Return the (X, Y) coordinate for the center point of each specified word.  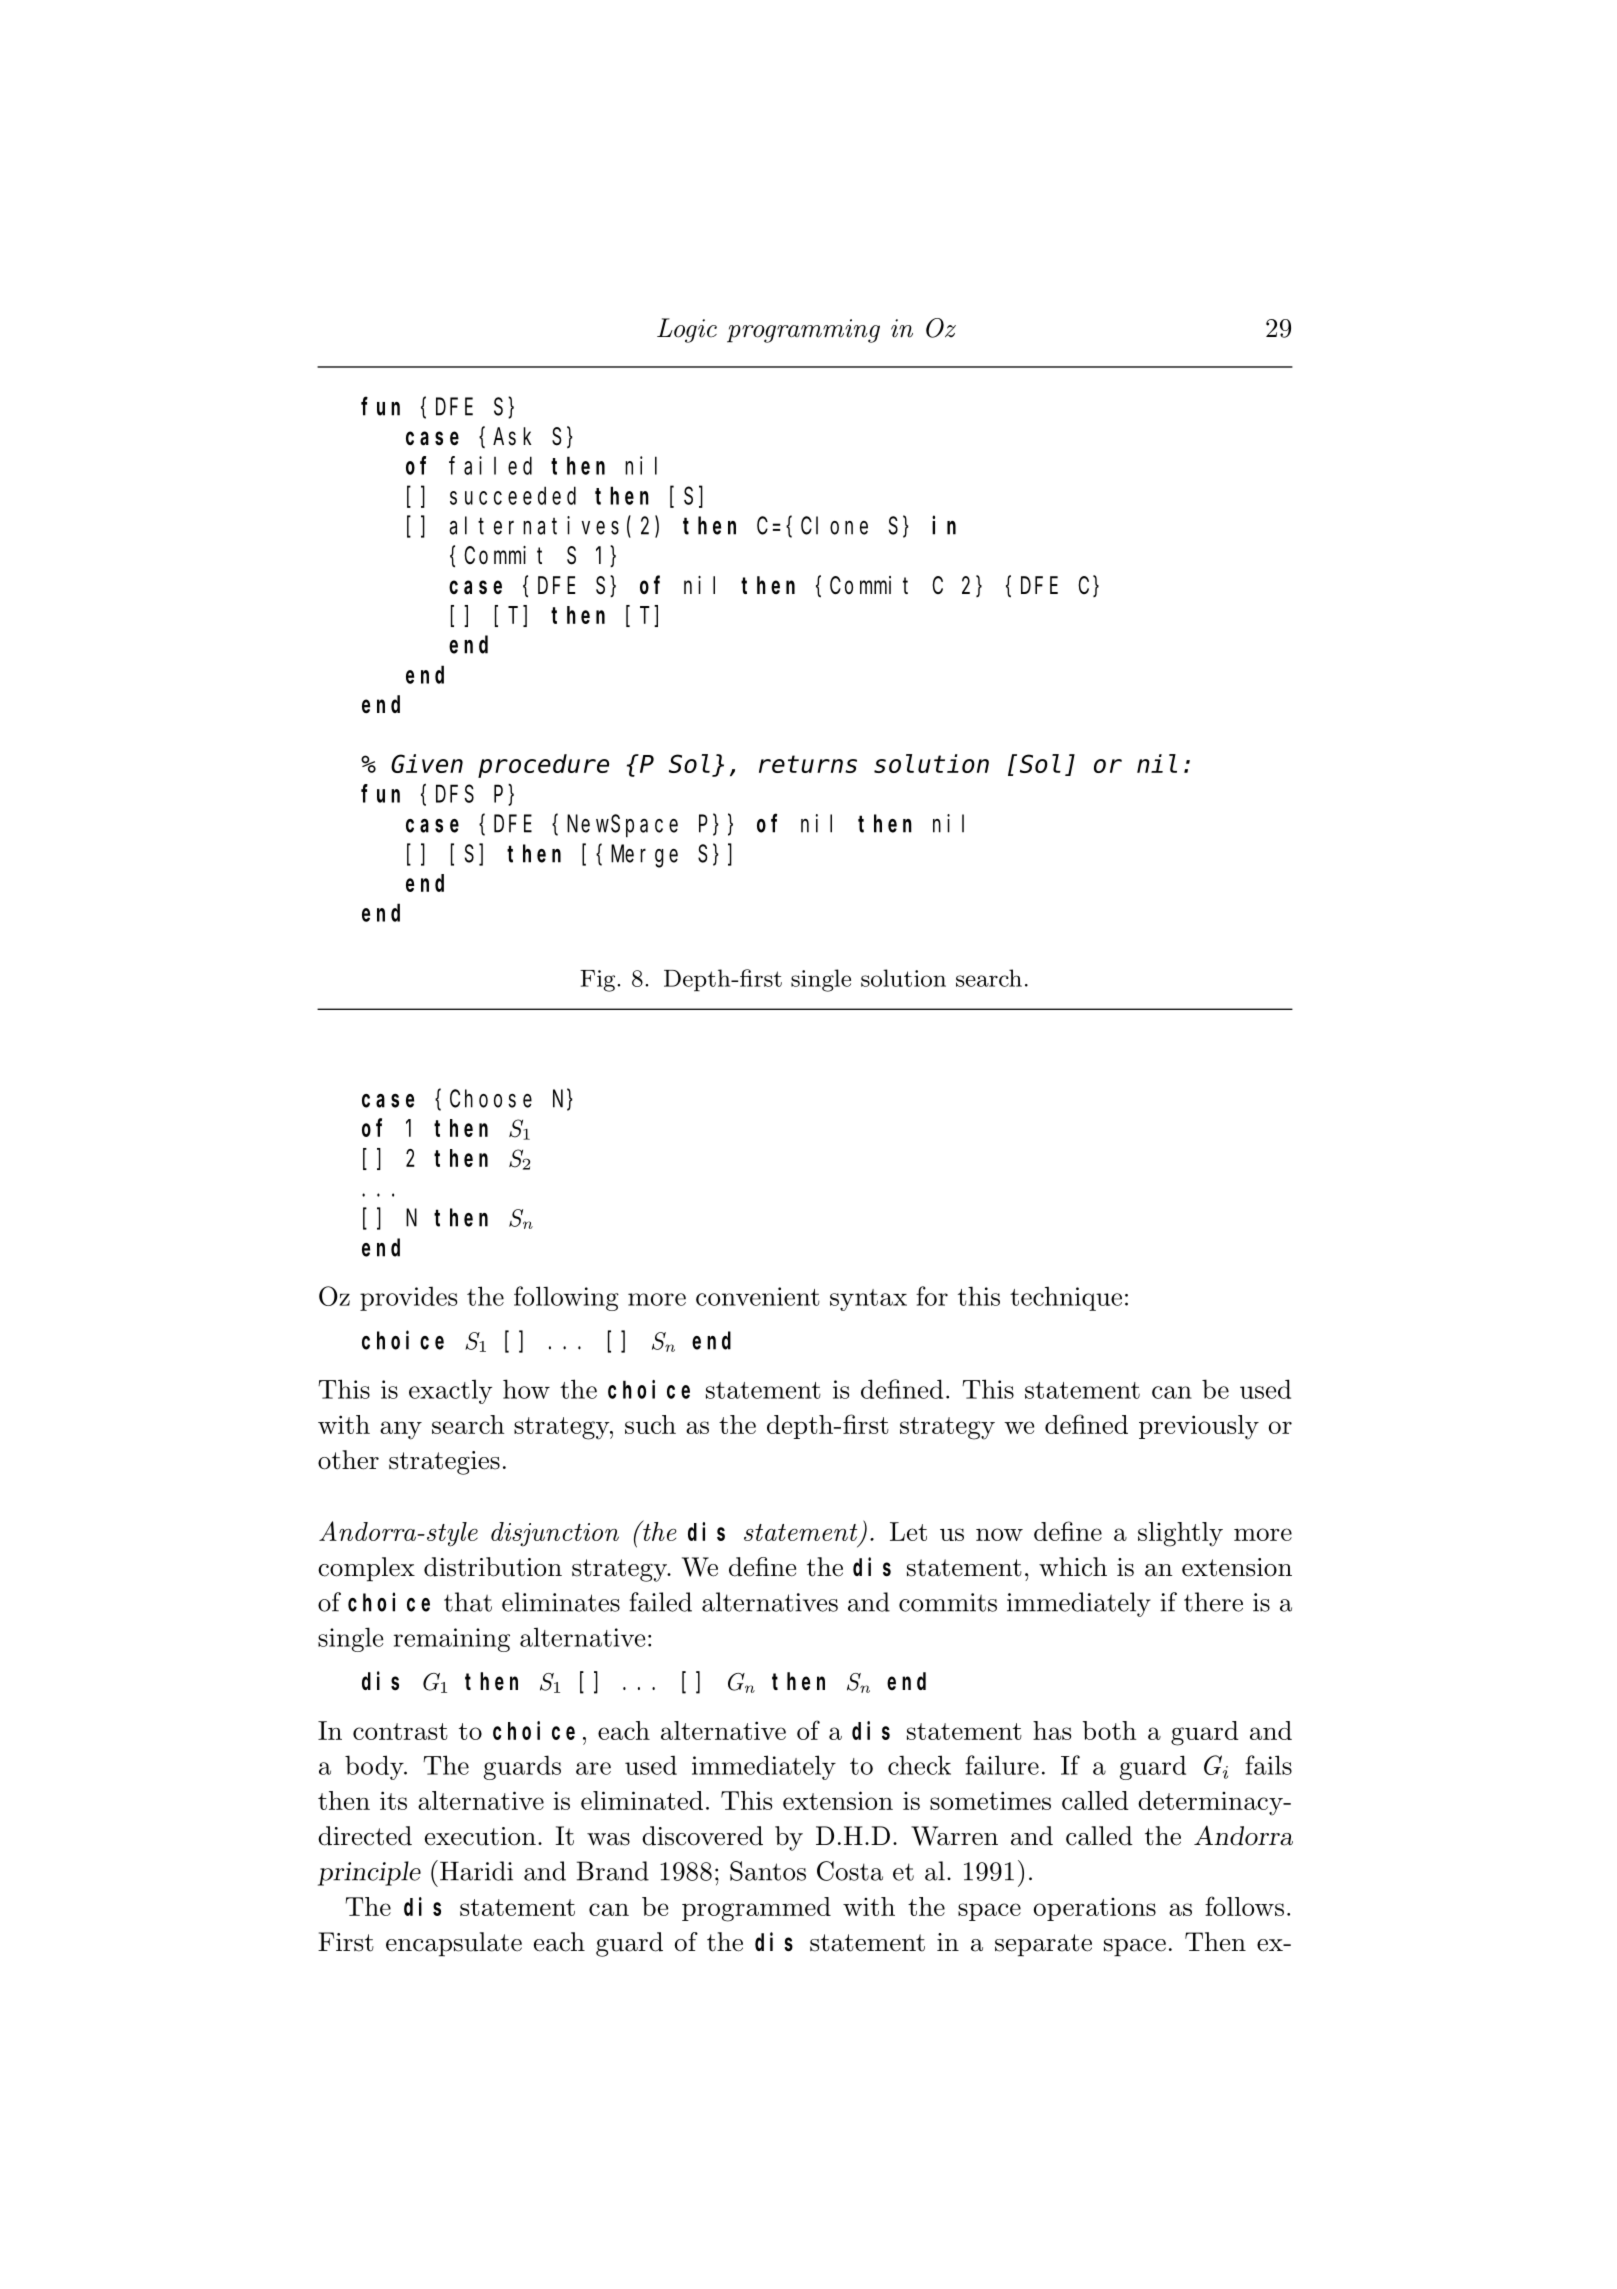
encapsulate (454, 1944)
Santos (768, 1871)
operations (1095, 1909)
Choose (491, 1098)
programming (803, 331)
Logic (687, 330)
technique (1066, 1298)
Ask (512, 436)
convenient (758, 1296)
